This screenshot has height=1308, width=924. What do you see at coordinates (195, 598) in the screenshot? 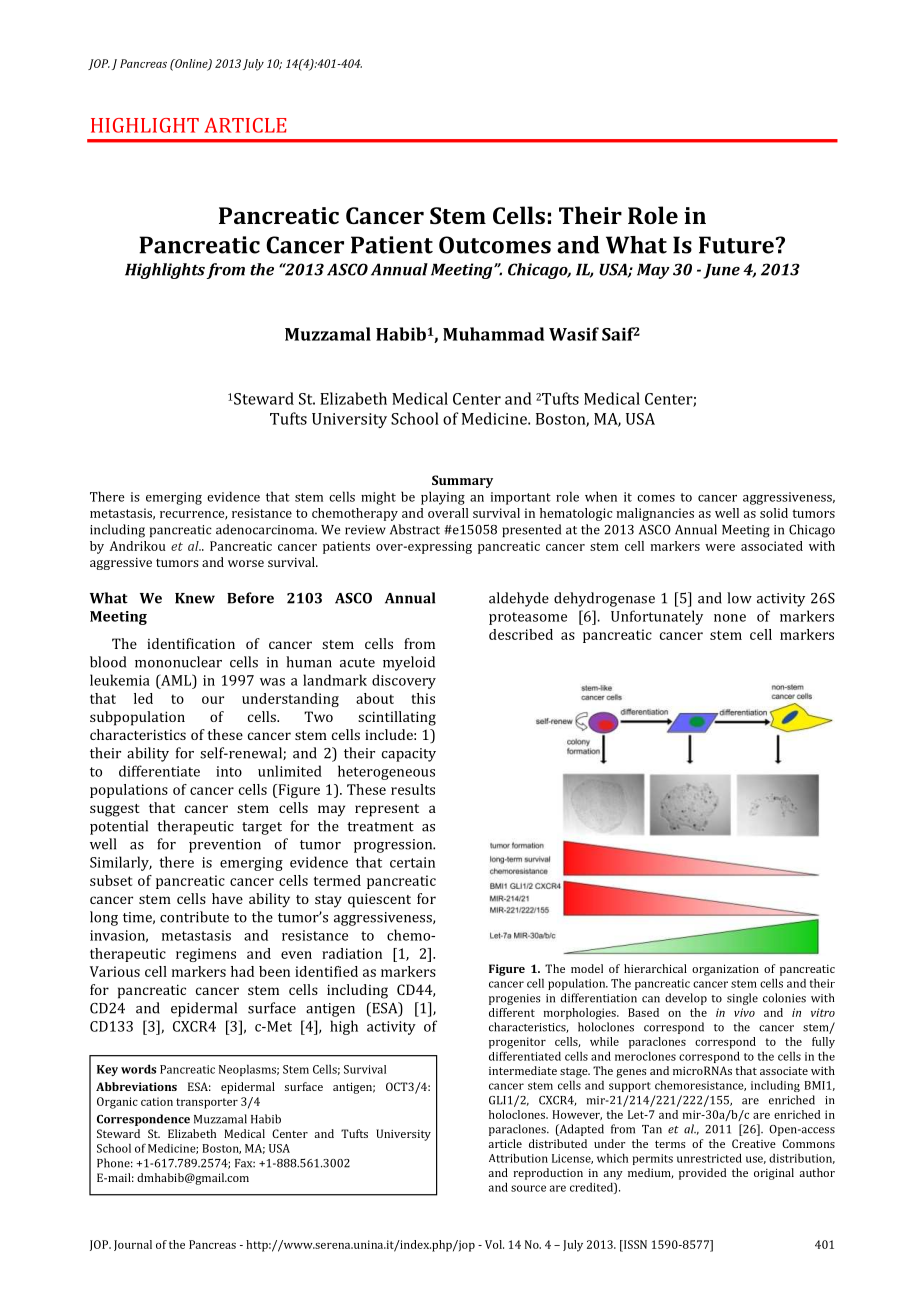
I see `Knew` at bounding box center [195, 598].
